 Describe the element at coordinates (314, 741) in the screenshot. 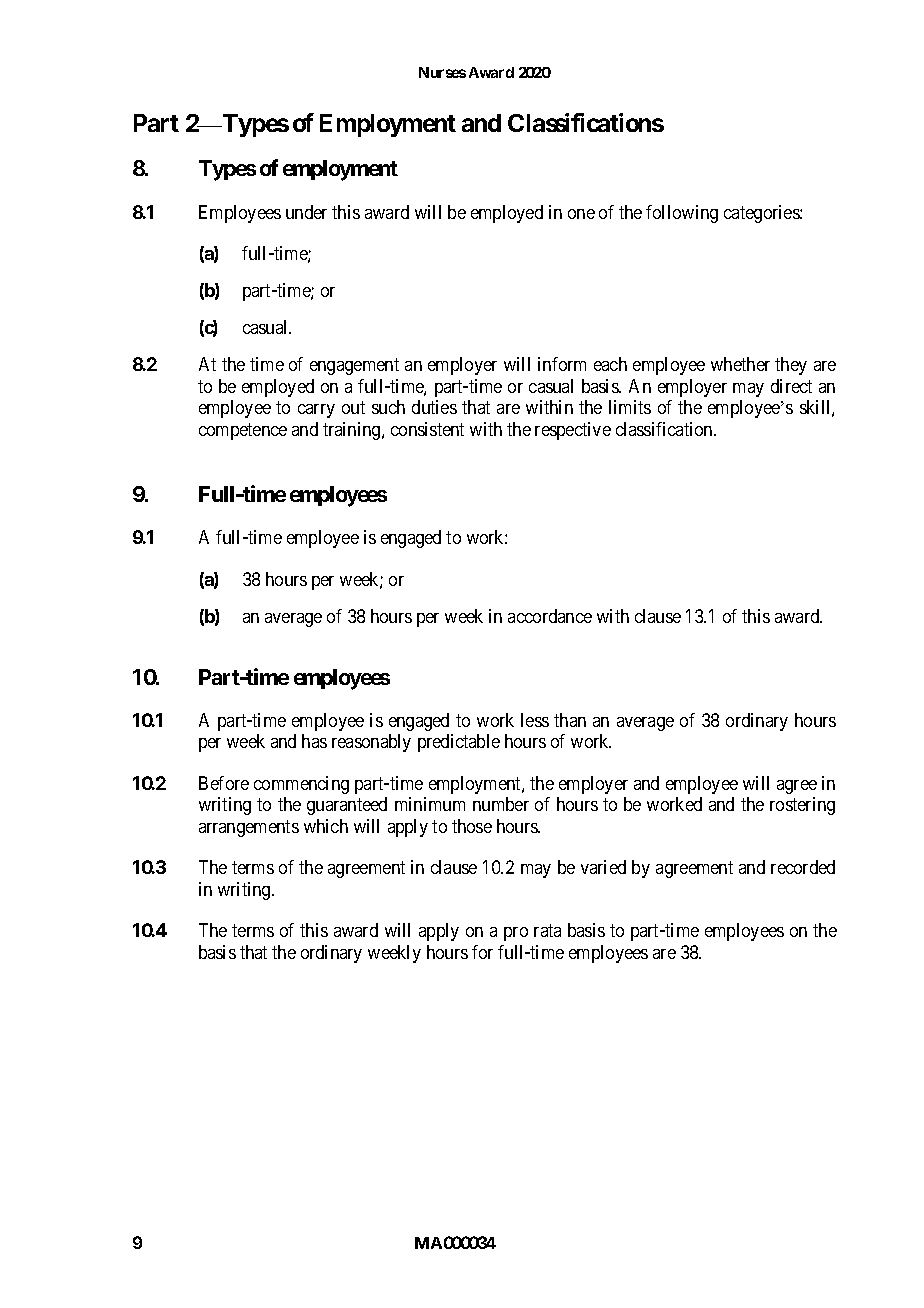

I see `has` at that location.
